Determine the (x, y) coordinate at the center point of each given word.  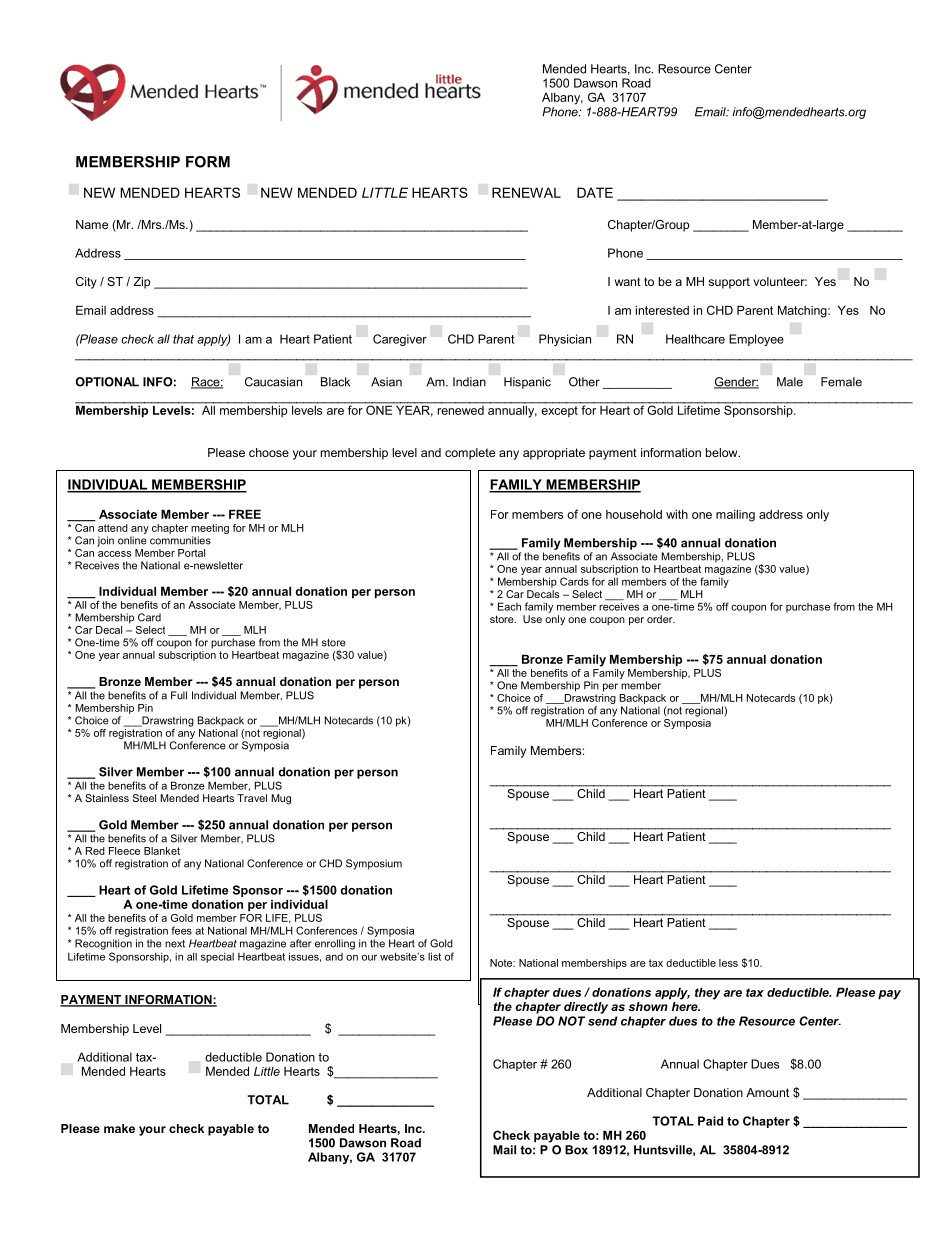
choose (269, 452)
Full (179, 695)
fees (181, 930)
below (723, 452)
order (661, 619)
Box (576, 1150)
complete (470, 454)
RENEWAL (526, 192)
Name (92, 224)
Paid (710, 1121)
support (729, 283)
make (119, 1128)
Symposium (374, 864)
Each (509, 606)
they (708, 993)
